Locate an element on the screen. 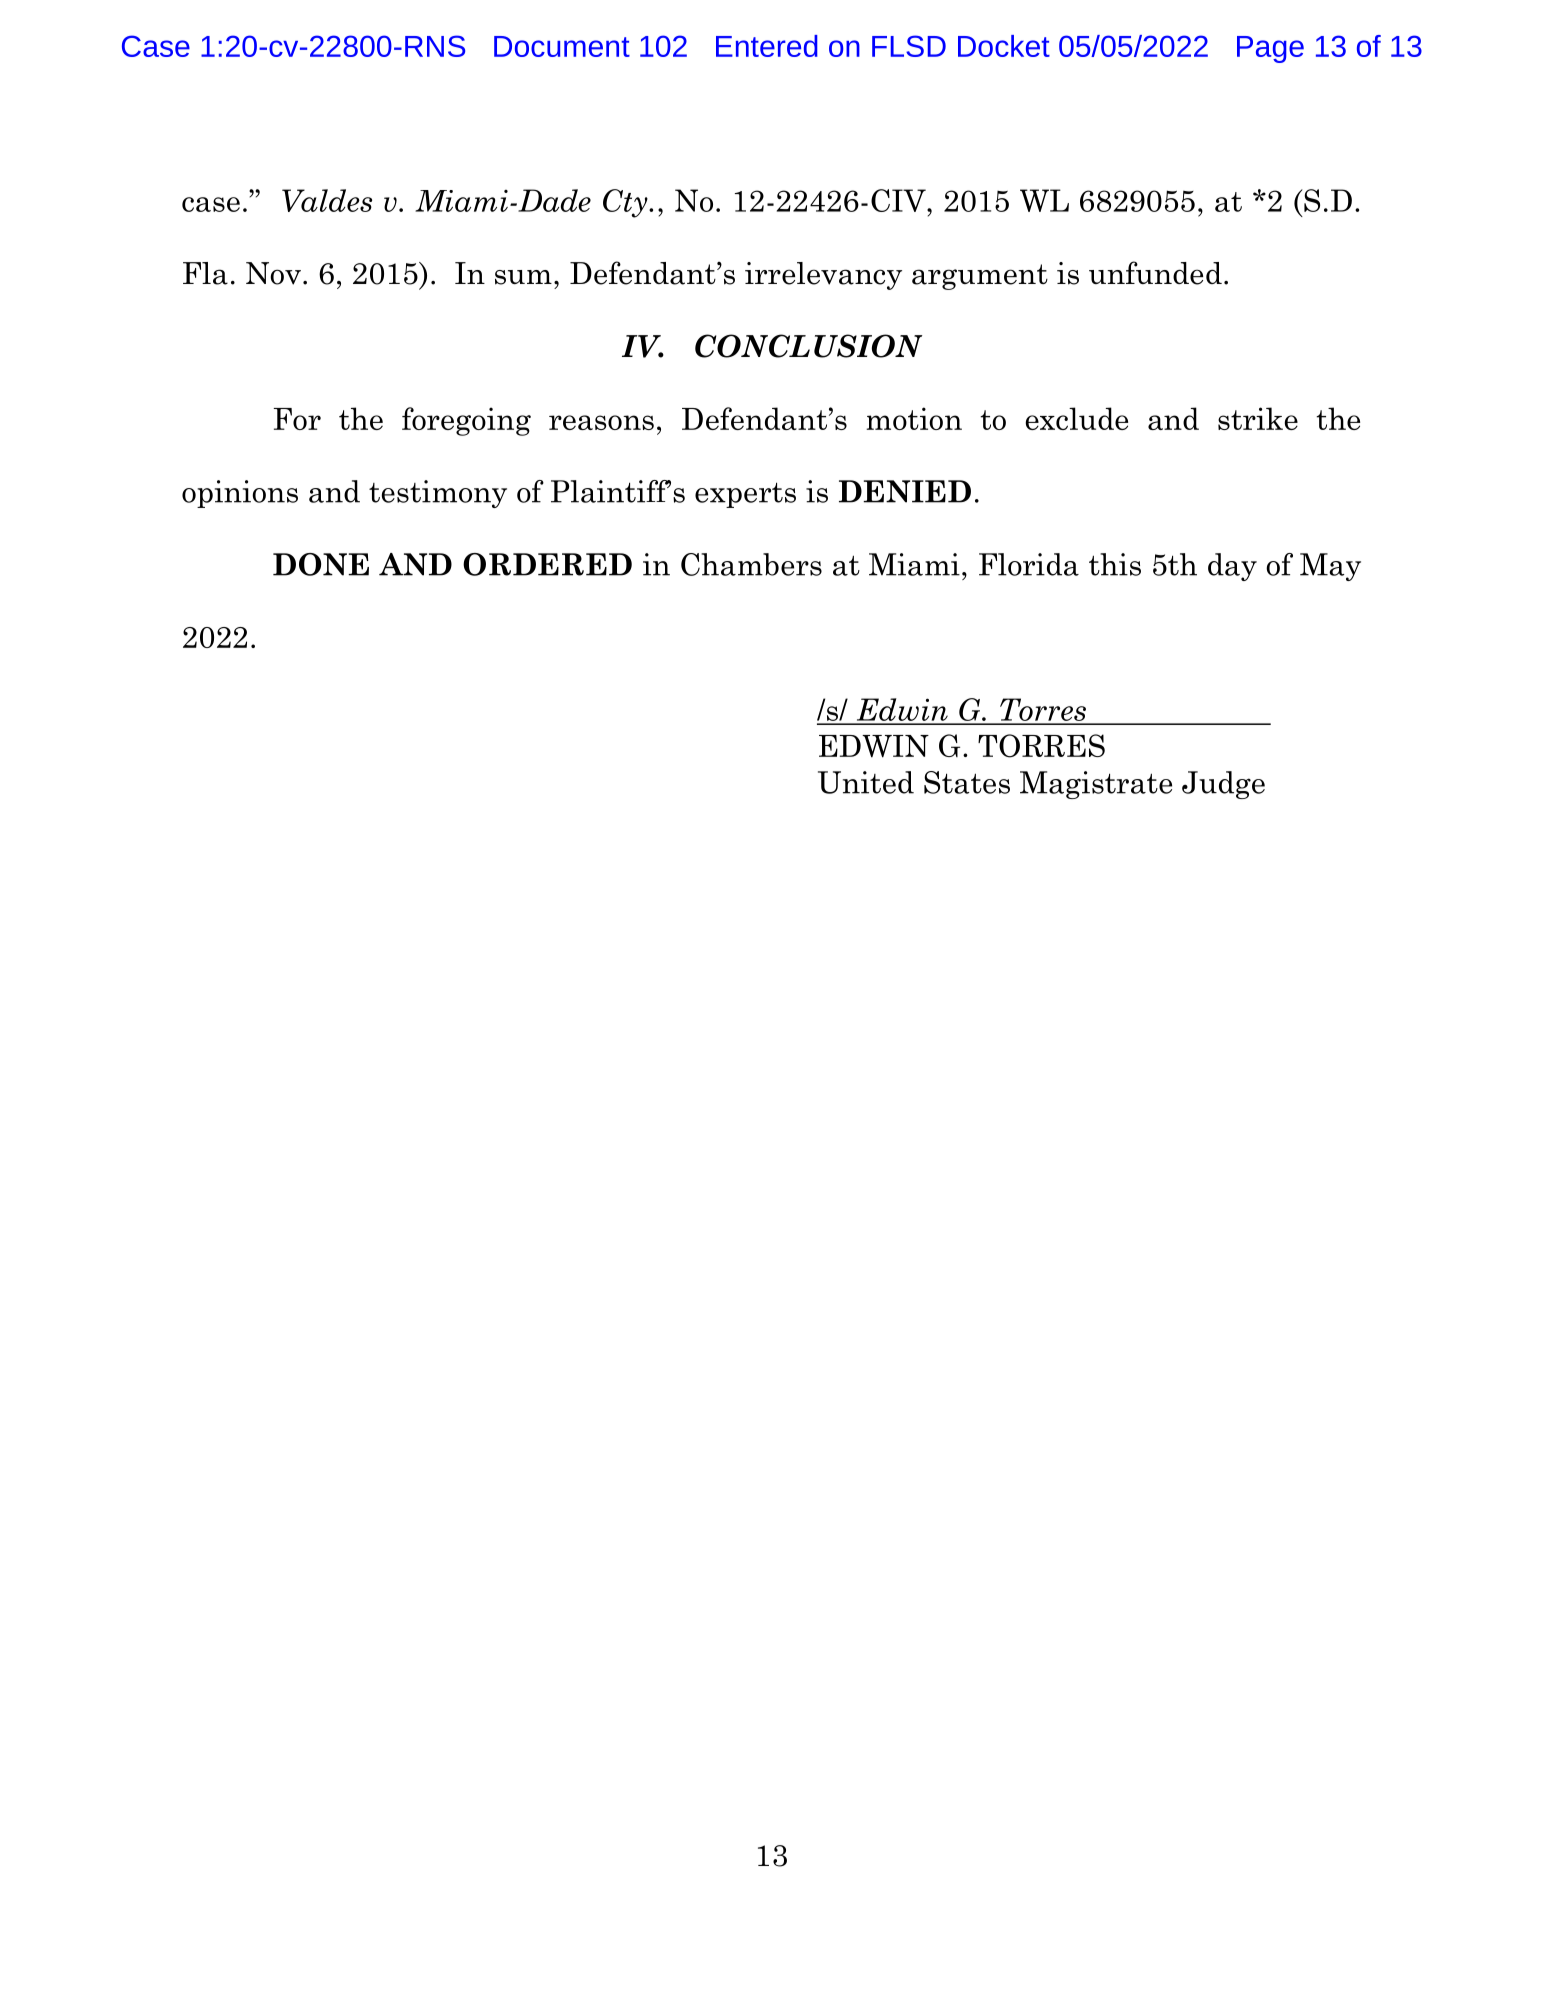  United is located at coordinates (866, 782).
